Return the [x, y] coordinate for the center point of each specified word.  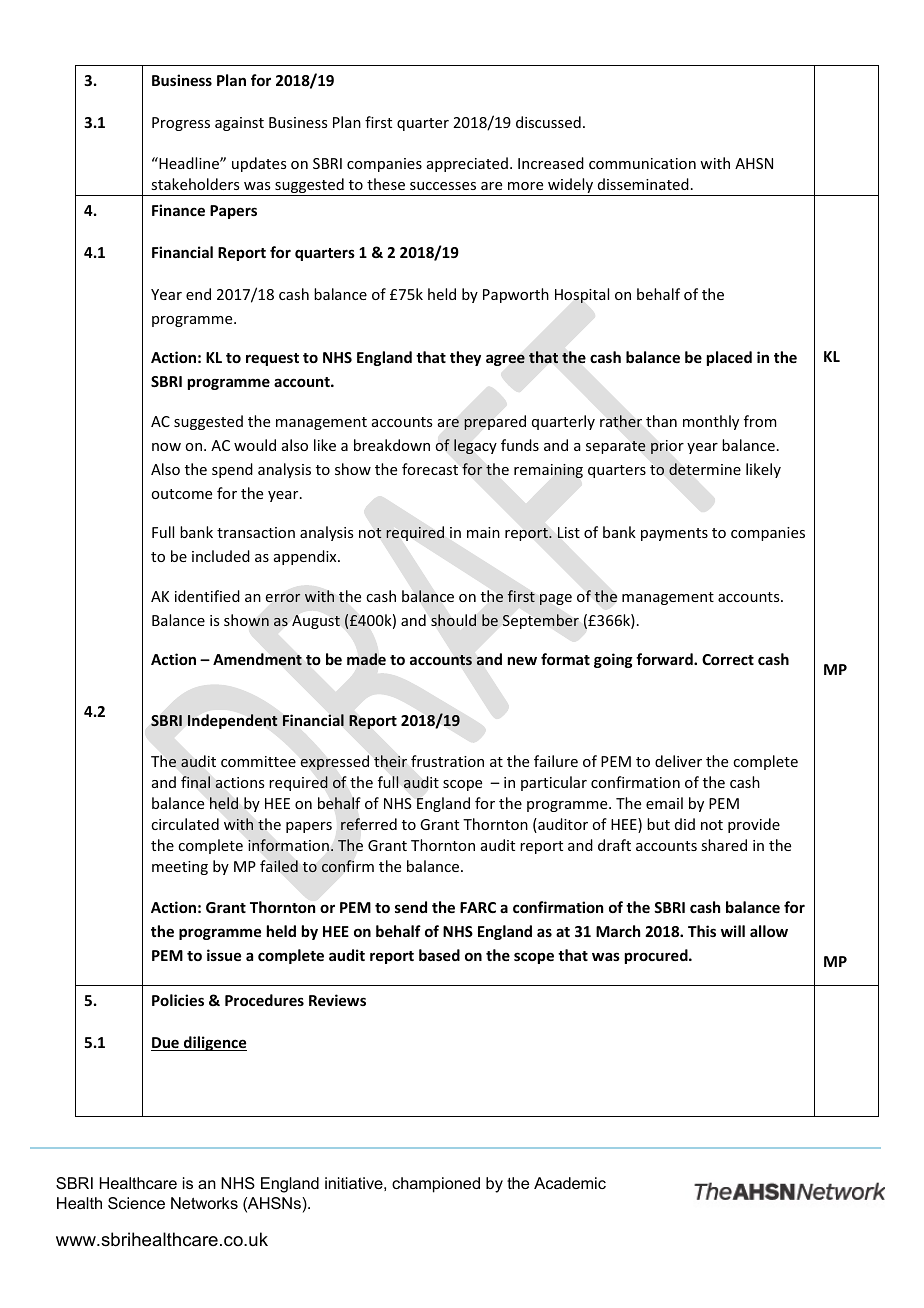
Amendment [257, 659]
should [453, 620]
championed [436, 1185]
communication [642, 163]
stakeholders [195, 184]
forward [665, 659]
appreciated [467, 164]
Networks [204, 1203]
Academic [570, 1183]
